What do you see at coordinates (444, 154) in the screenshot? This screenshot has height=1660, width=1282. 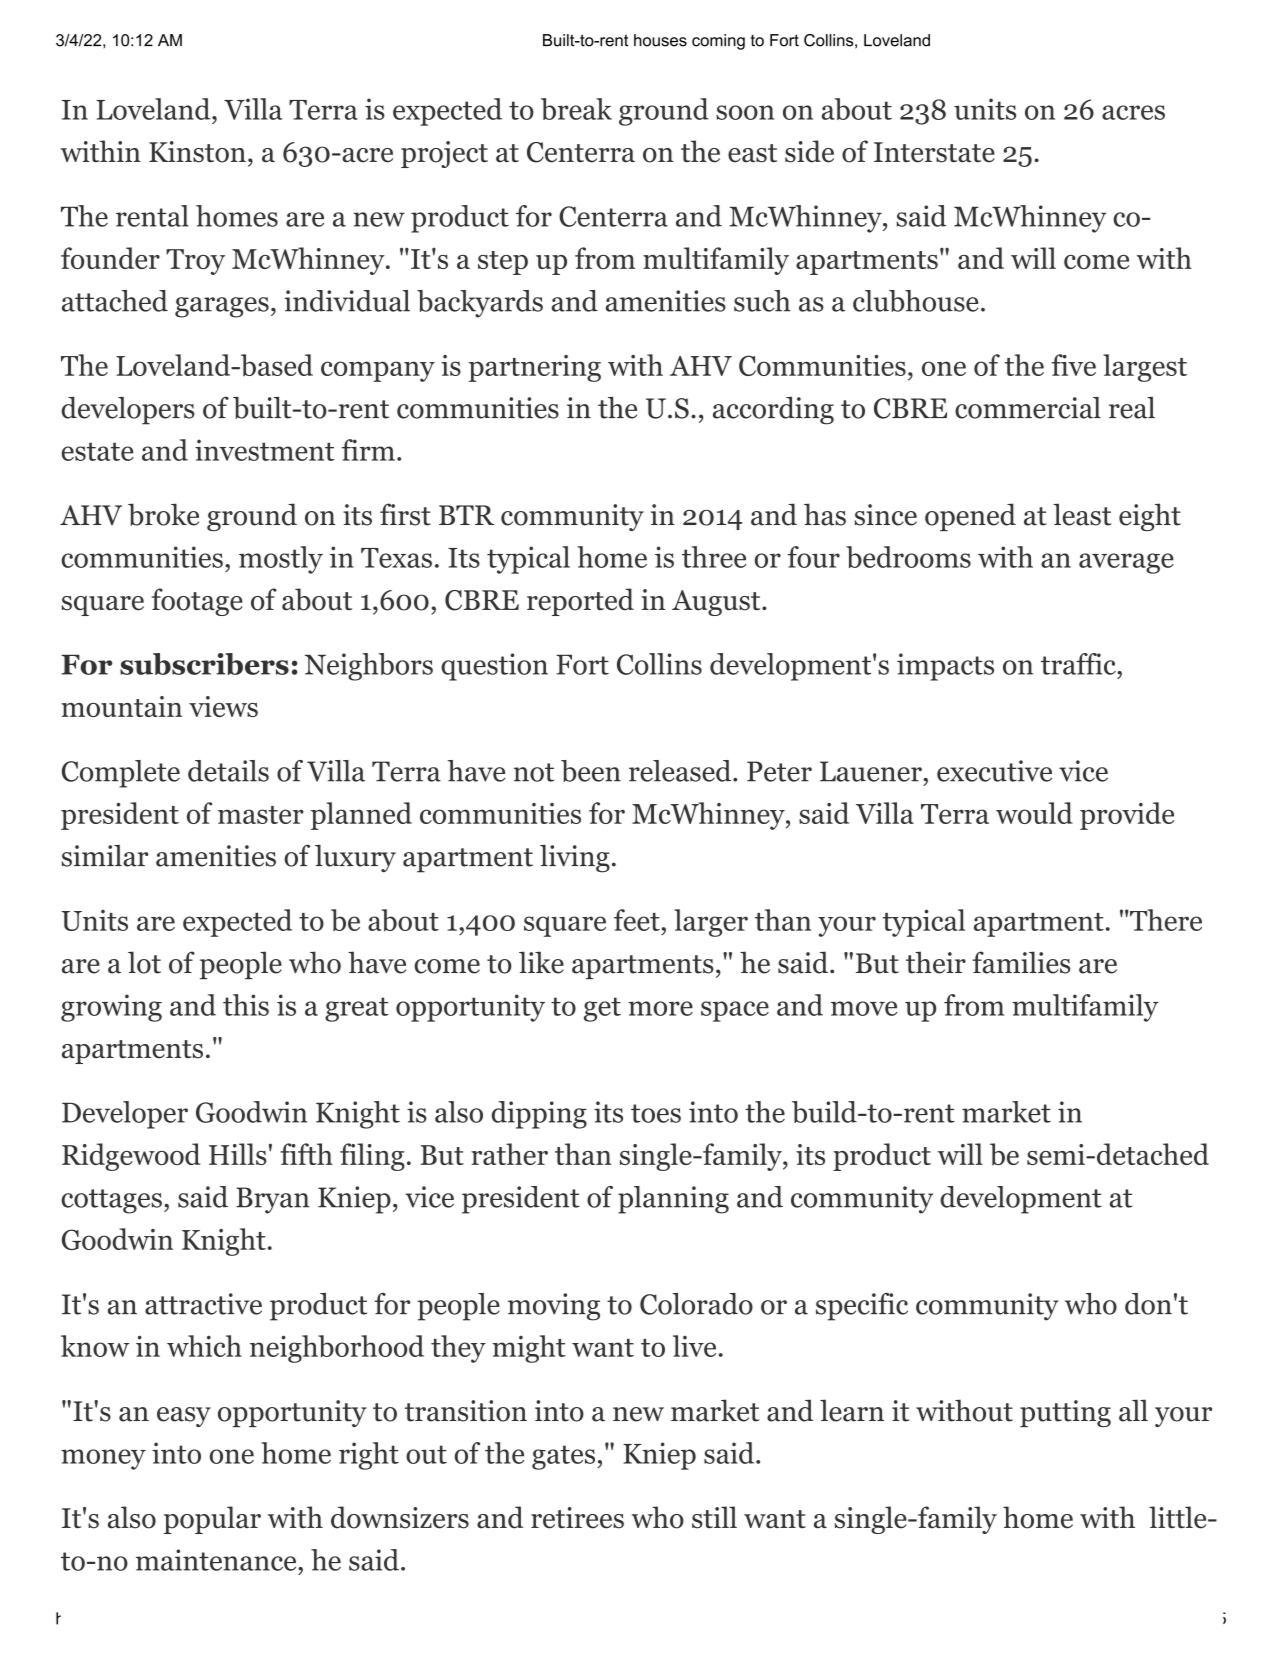 I see `project` at bounding box center [444, 154].
